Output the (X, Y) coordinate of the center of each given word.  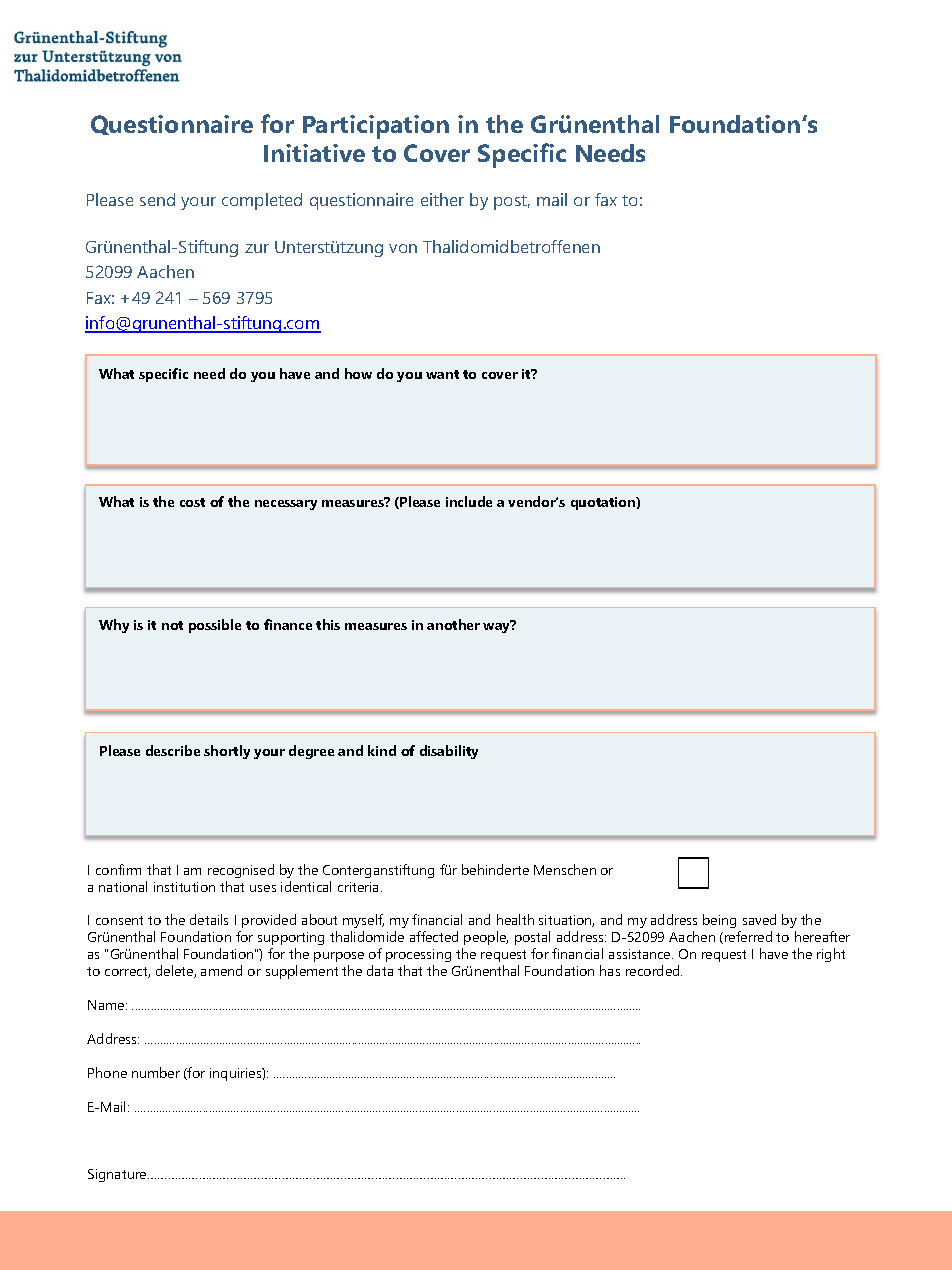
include (469, 501)
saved (759, 919)
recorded (654, 970)
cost (192, 502)
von (403, 248)
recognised (241, 871)
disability (449, 752)
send (157, 199)
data (380, 970)
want (442, 374)
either (442, 199)
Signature (118, 1175)
